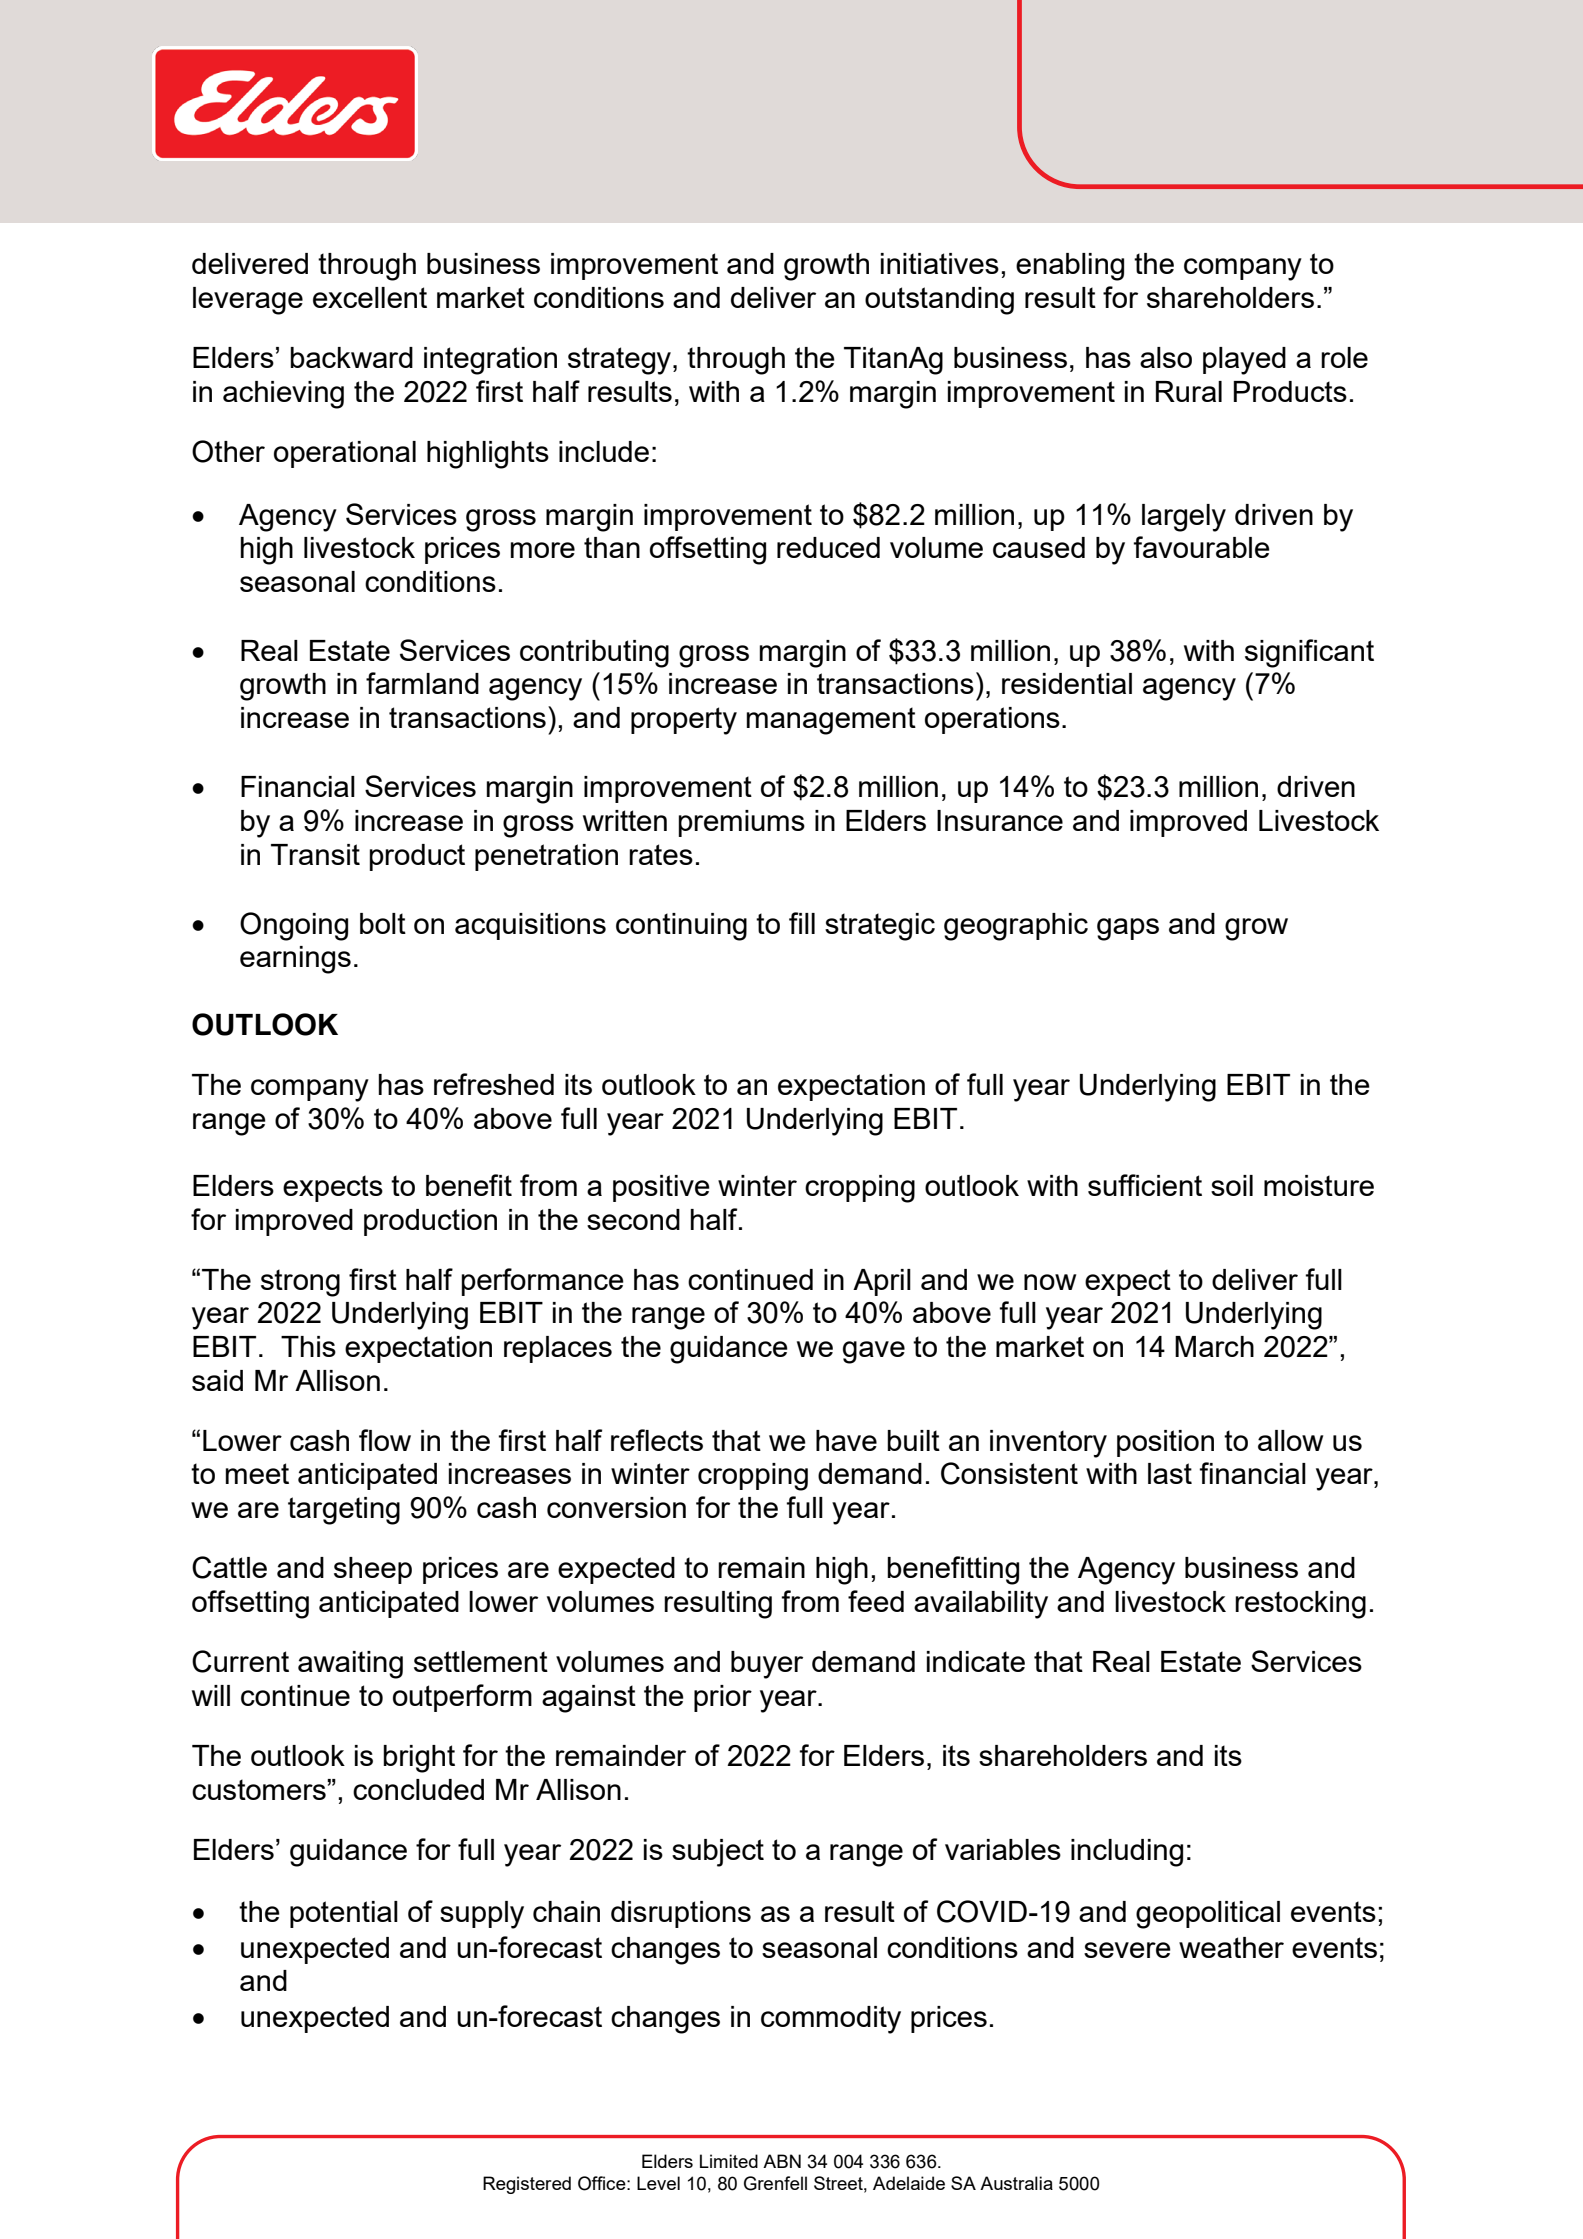 Image resolution: width=1583 pixels, height=2239 pixels. What do you see at coordinates (1244, 361) in the screenshot?
I see `played` at bounding box center [1244, 361].
